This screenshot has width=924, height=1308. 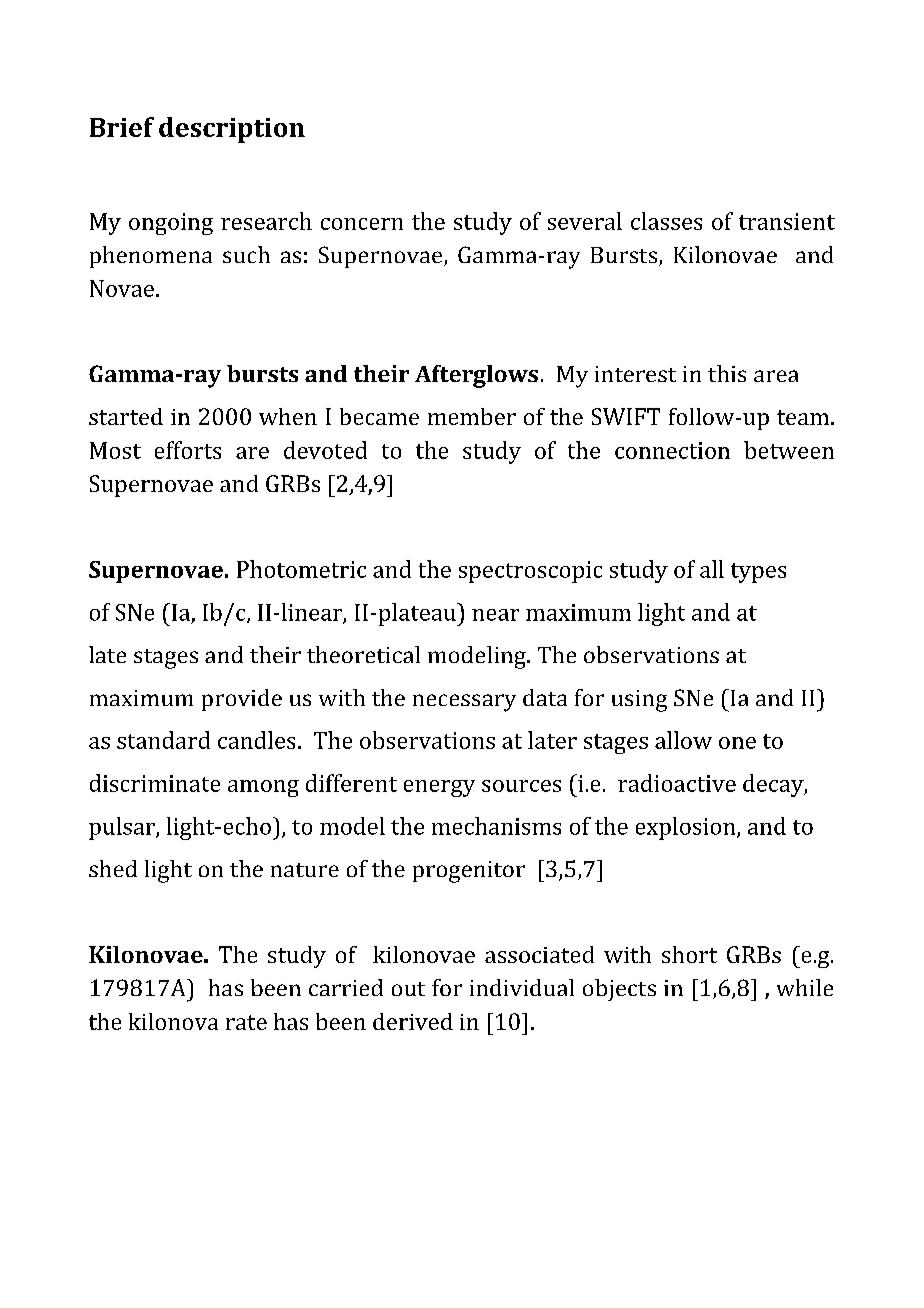 What do you see at coordinates (246, 1022) in the screenshot?
I see `rate` at bounding box center [246, 1022].
